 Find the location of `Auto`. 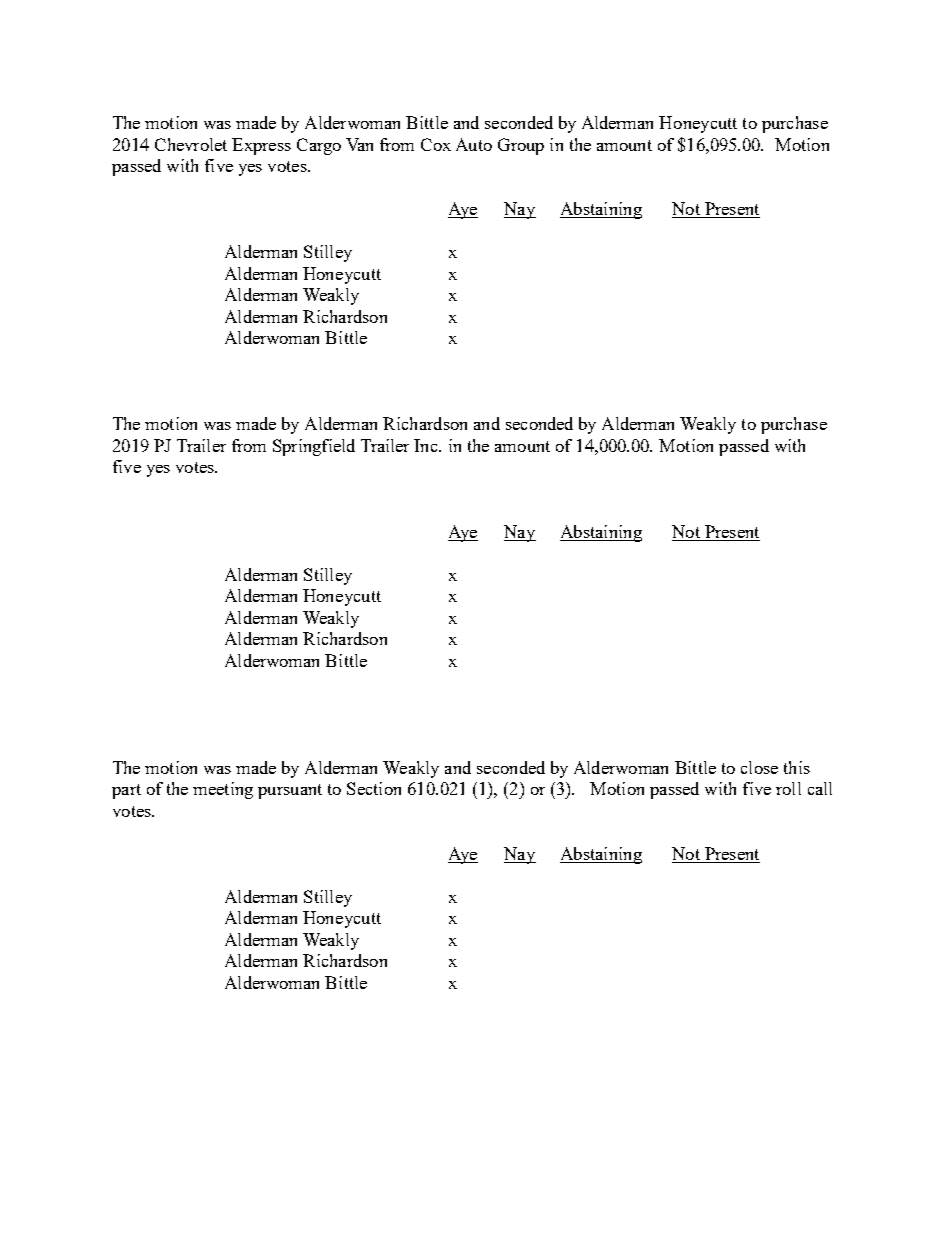

Auto is located at coordinates (474, 144).
